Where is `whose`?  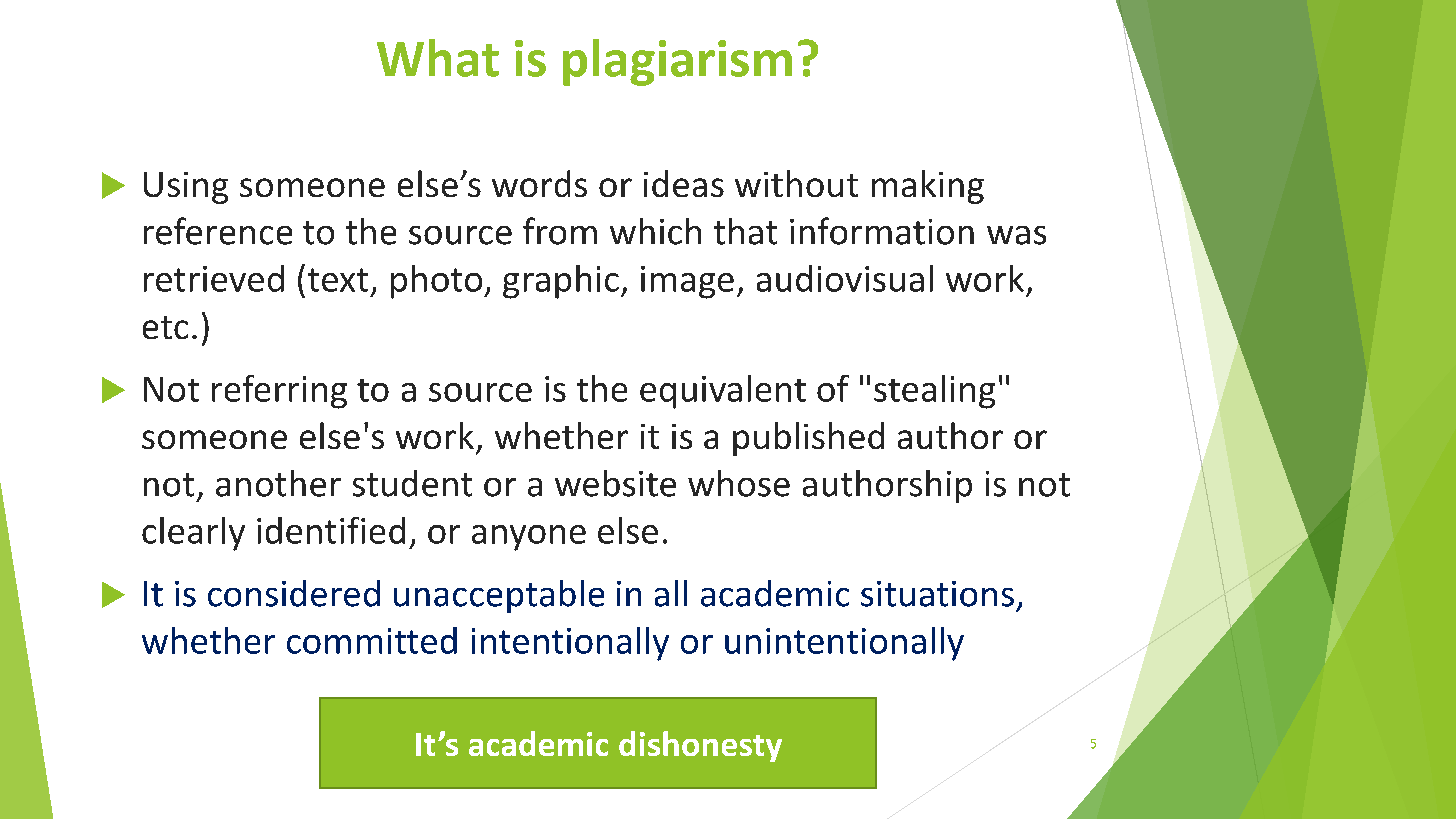 whose is located at coordinates (739, 483).
